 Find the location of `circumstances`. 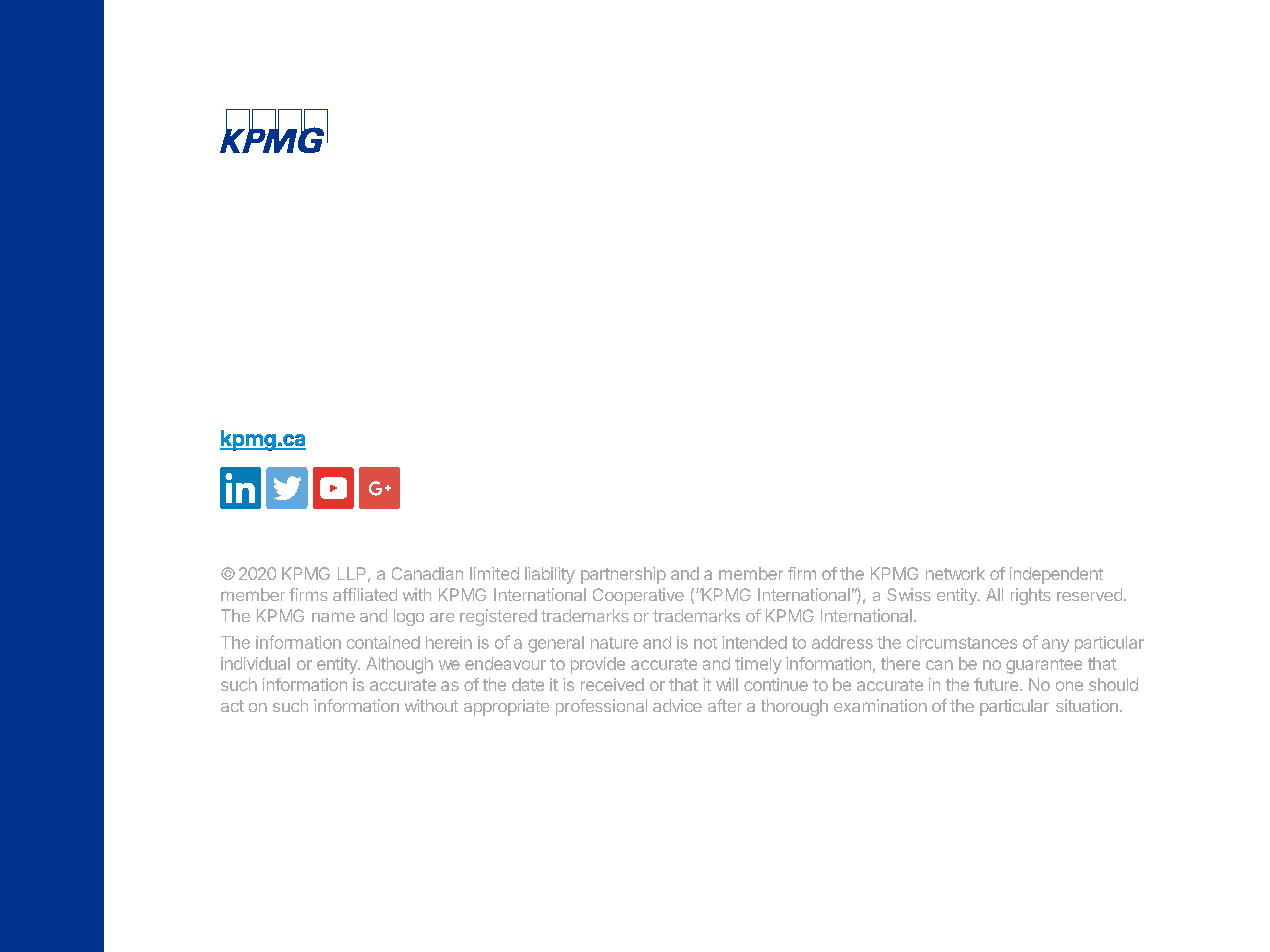

circumstances is located at coordinates (962, 642).
